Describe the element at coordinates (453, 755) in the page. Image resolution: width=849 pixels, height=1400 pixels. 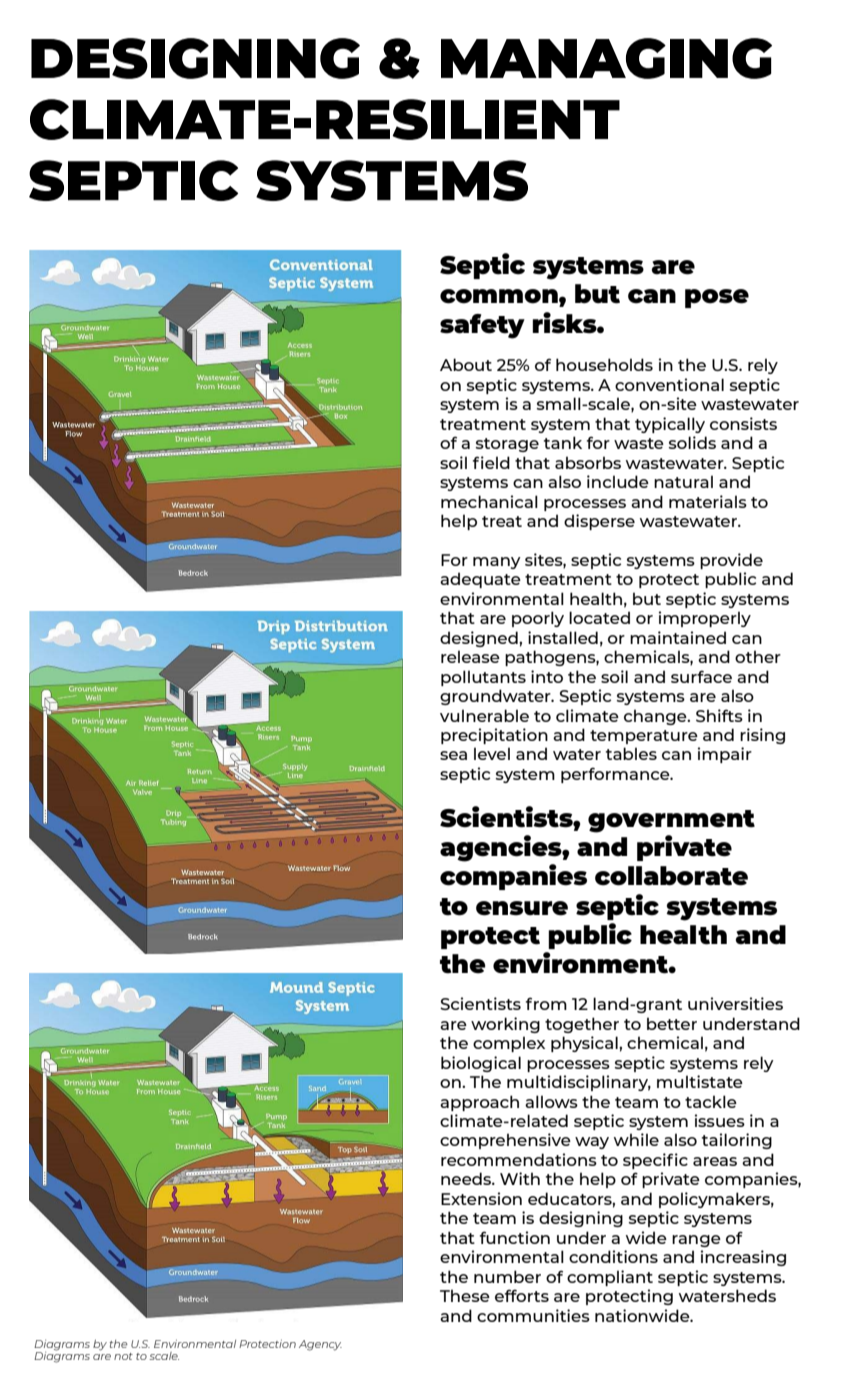
I see `sea` at that location.
